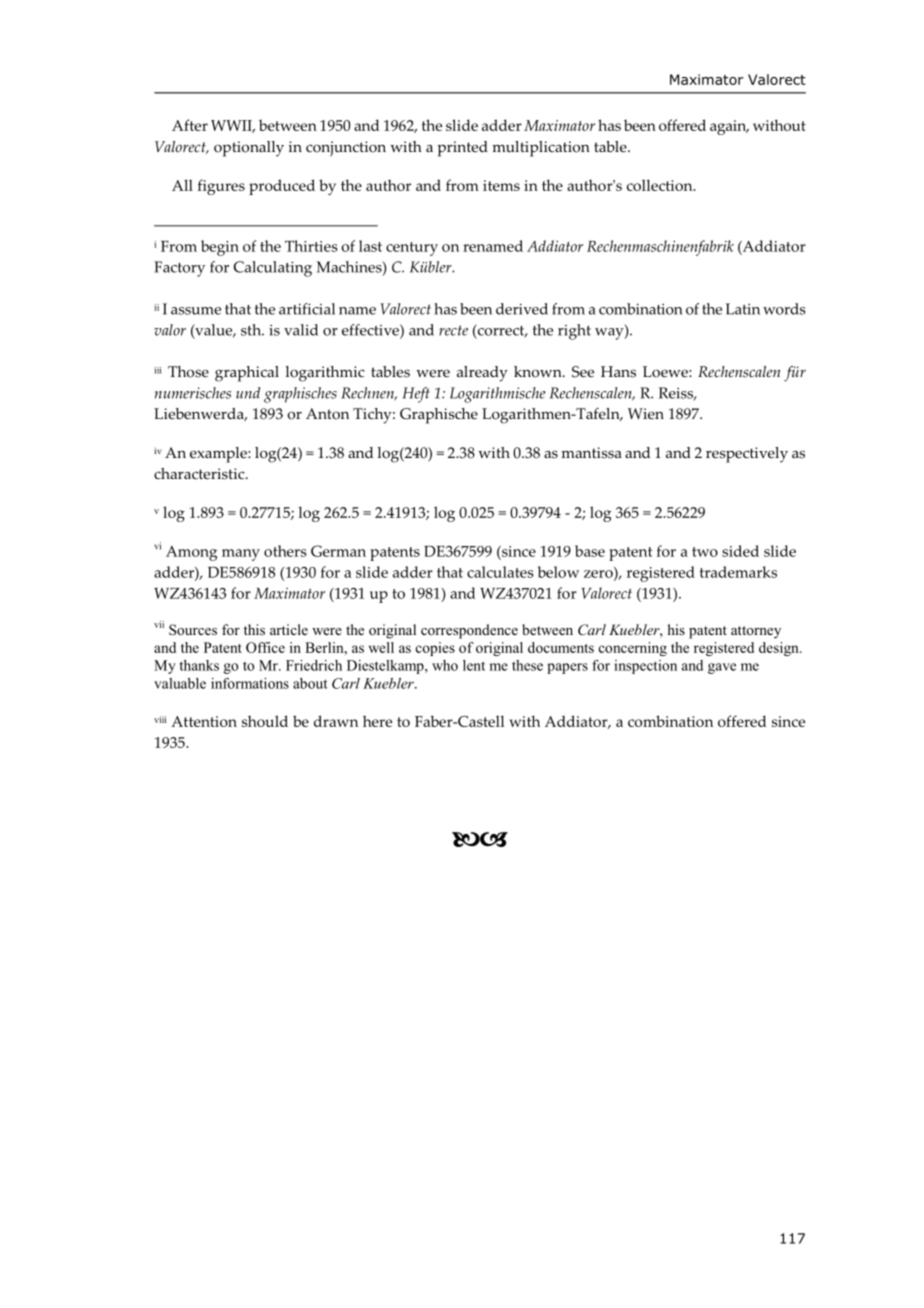 Image resolution: width=924 pixels, height=1308 pixels. I want to click on Wien, so click(646, 414).
